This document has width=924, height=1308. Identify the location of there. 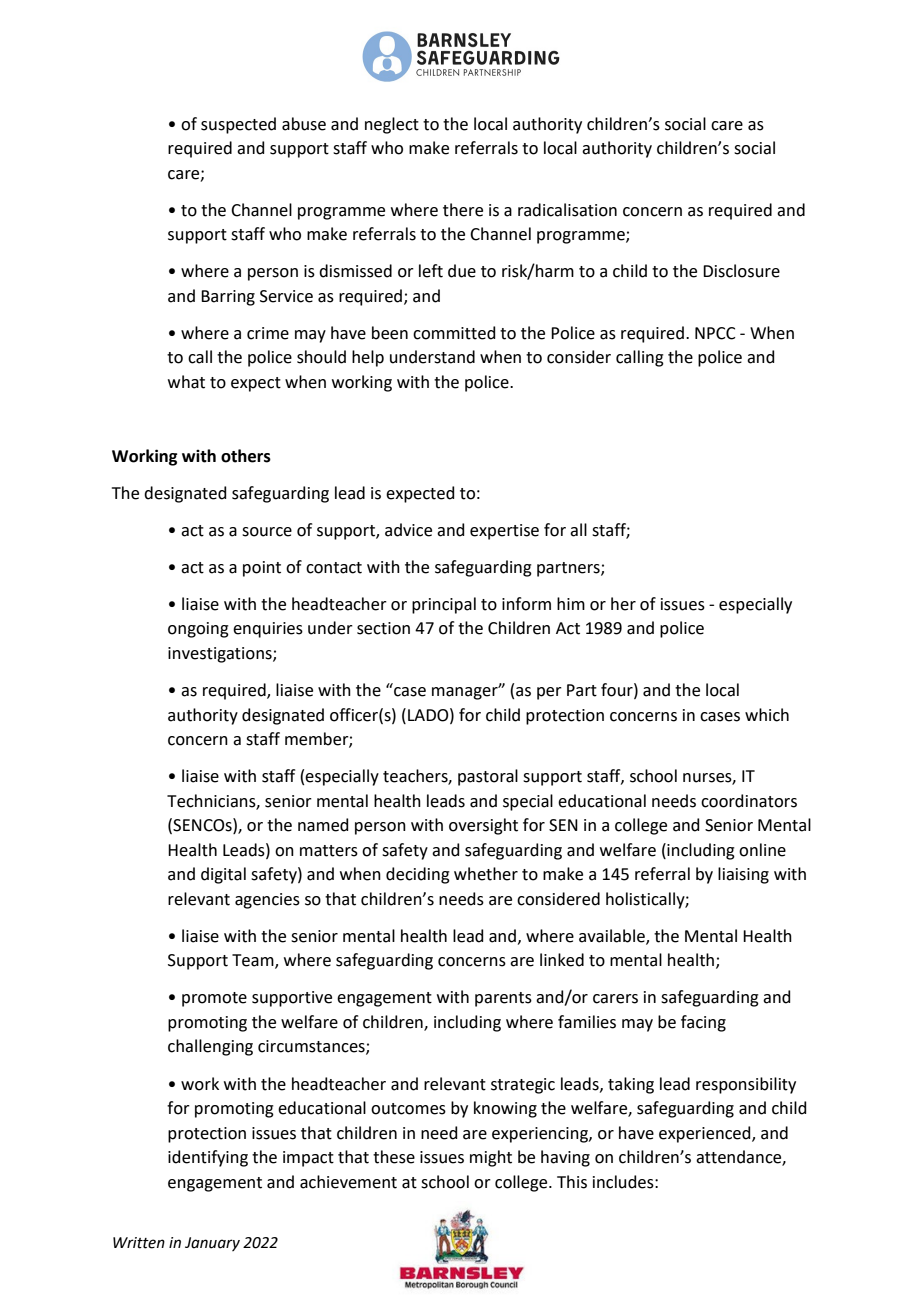
(463, 210).
